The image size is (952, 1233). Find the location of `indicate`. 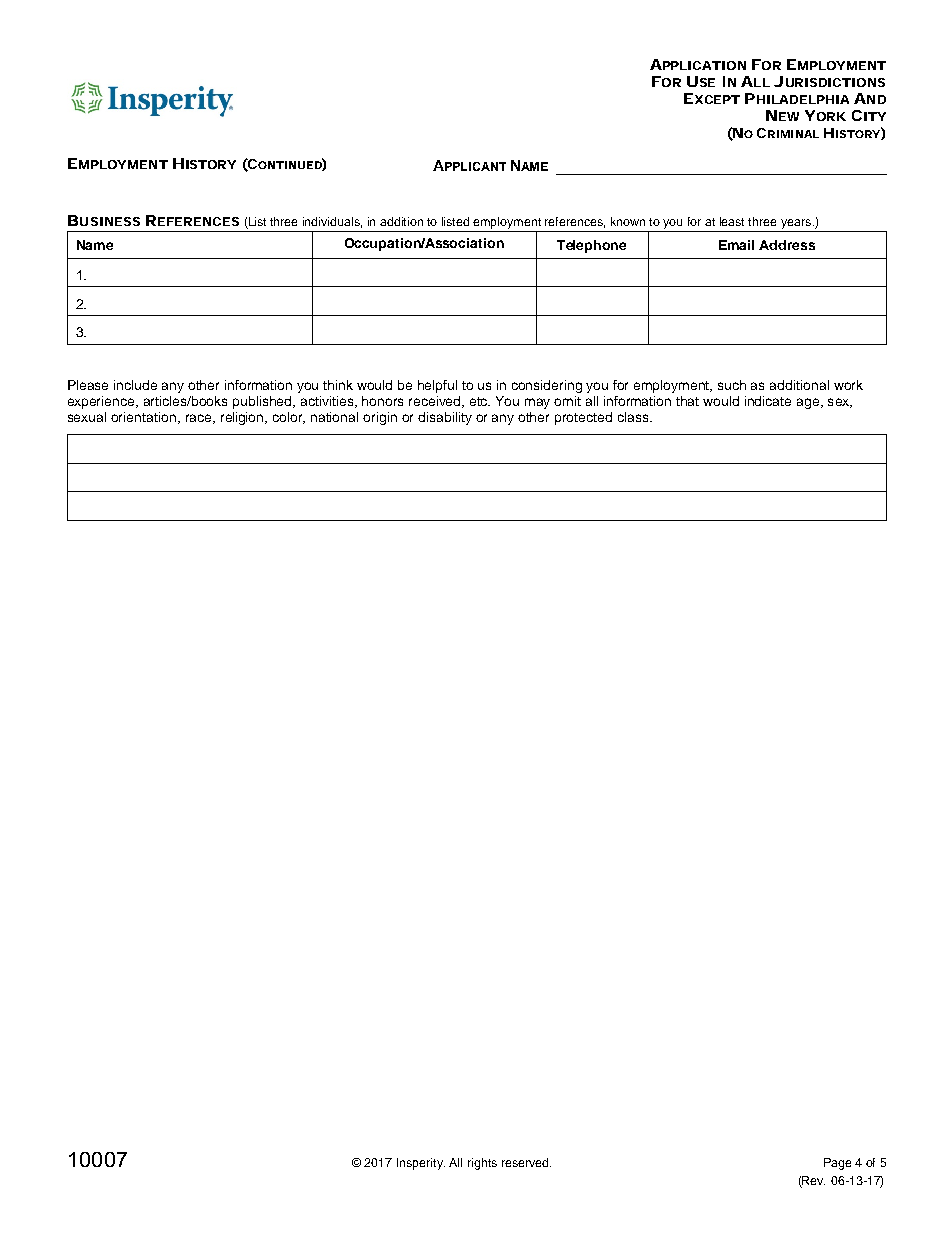

indicate is located at coordinates (768, 401).
